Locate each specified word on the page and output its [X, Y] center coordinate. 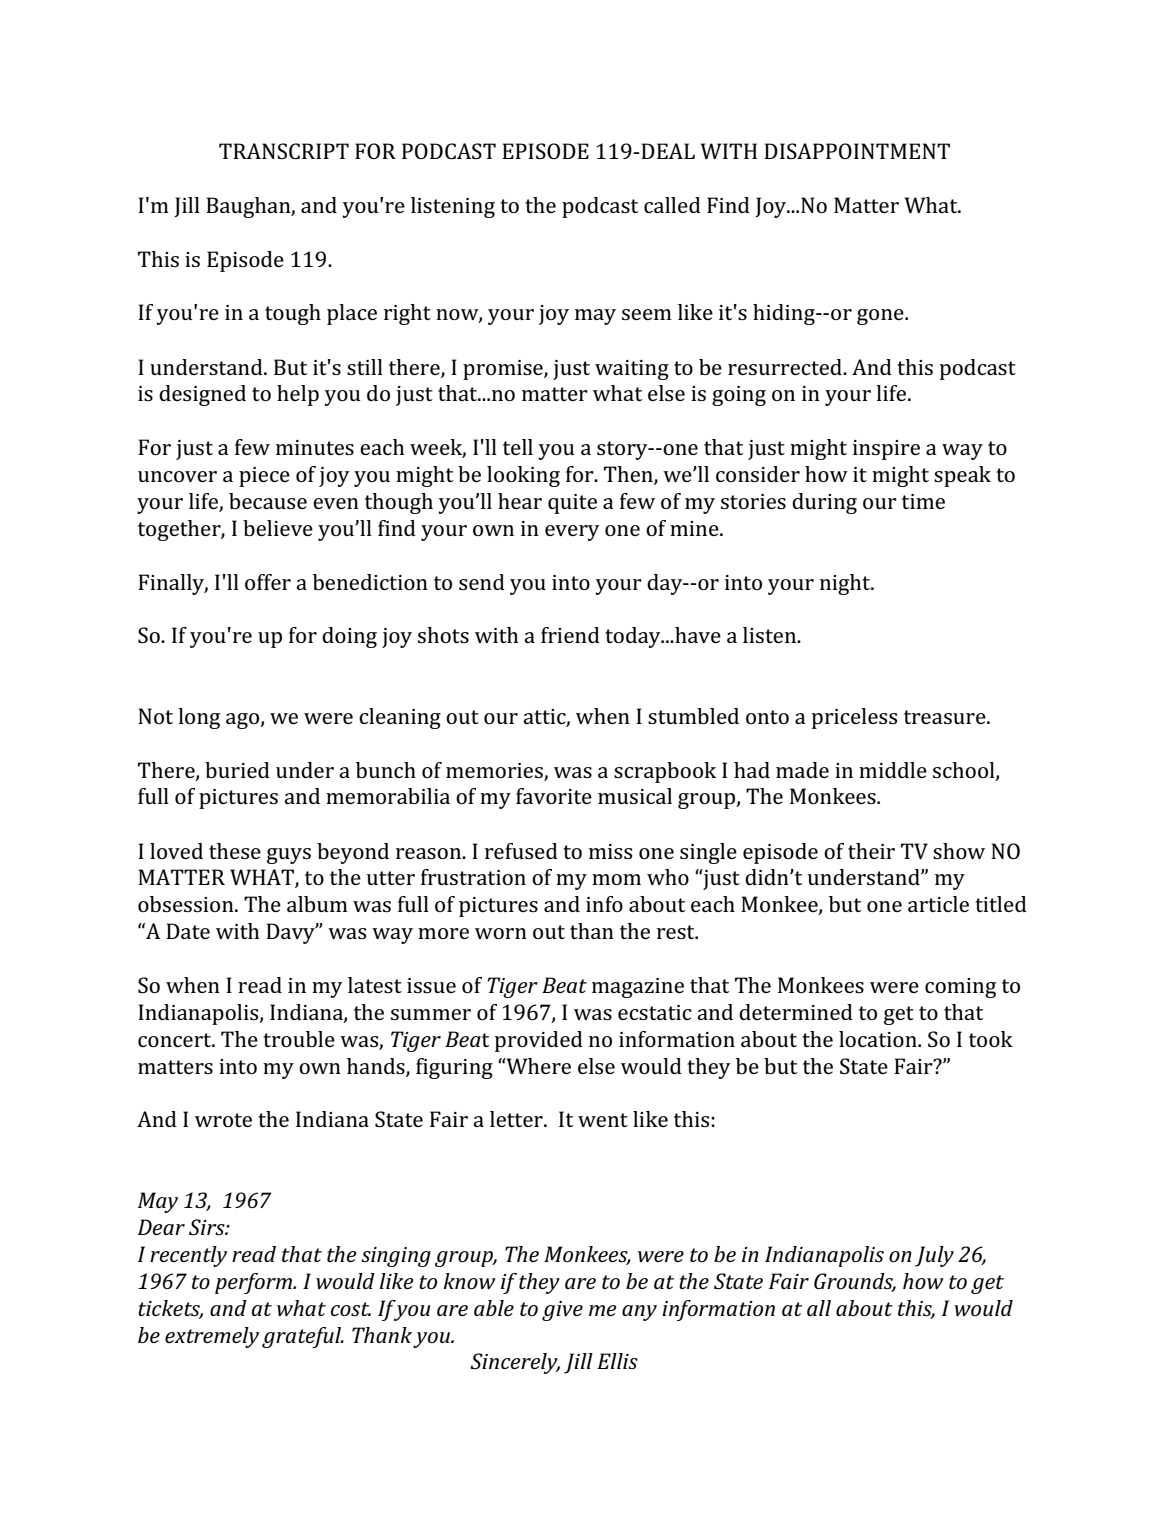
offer [268, 582]
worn [501, 933]
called [672, 205]
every [572, 533]
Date [188, 931]
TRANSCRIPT [284, 151]
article [938, 904]
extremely [212, 1337]
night [846, 584]
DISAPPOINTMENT [857, 151]
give [562, 1311]
